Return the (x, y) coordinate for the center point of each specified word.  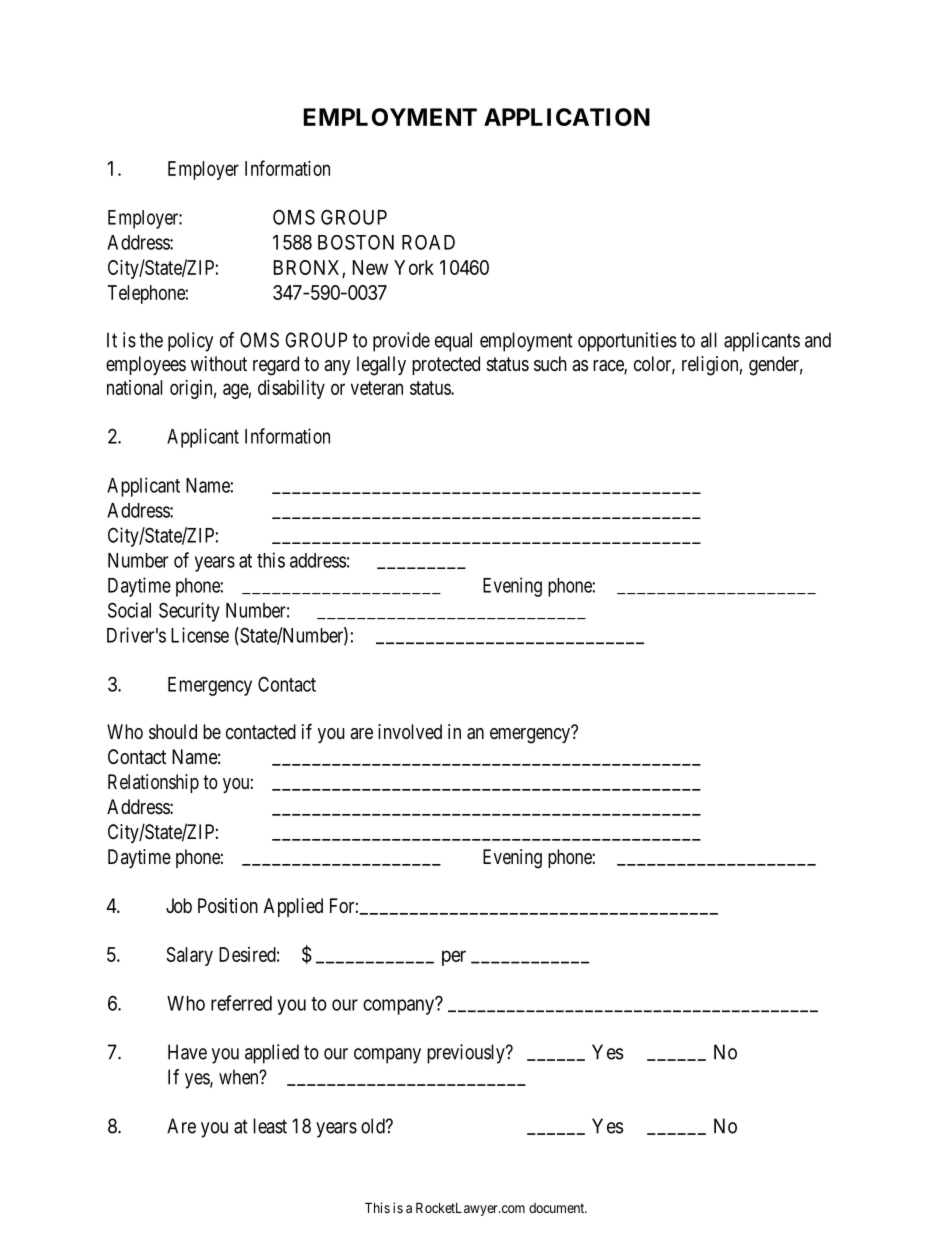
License (200, 635)
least (270, 1126)
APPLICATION (567, 117)
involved (410, 731)
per (454, 958)
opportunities (627, 342)
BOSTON (356, 242)
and (818, 340)
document (558, 1208)
